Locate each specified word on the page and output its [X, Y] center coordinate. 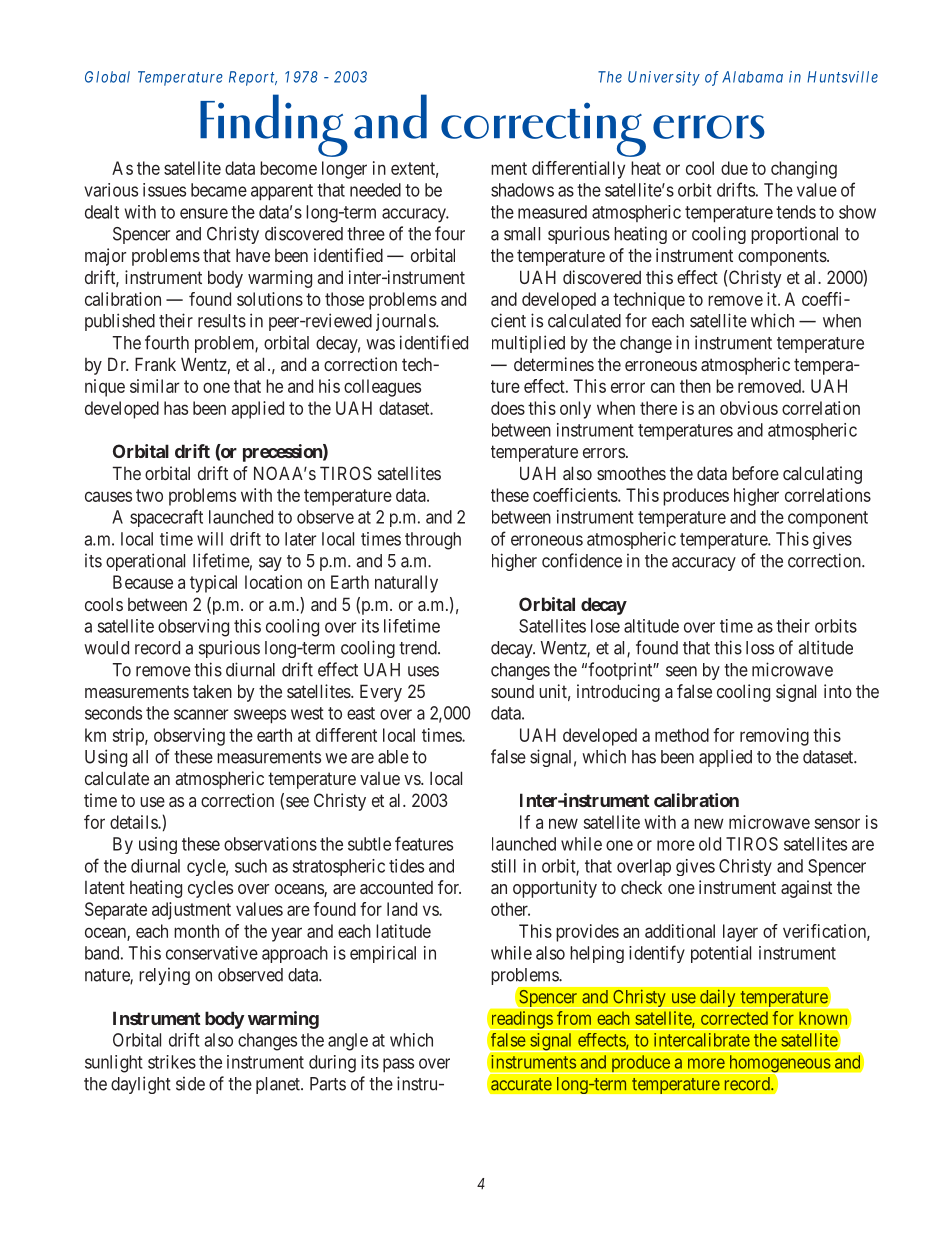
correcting [543, 129]
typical [213, 584]
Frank [155, 364]
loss [760, 648]
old [710, 844]
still [503, 866]
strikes [172, 1062]
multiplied [528, 344]
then [695, 386]
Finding [274, 125]
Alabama [752, 77]
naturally [406, 584]
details [134, 822]
